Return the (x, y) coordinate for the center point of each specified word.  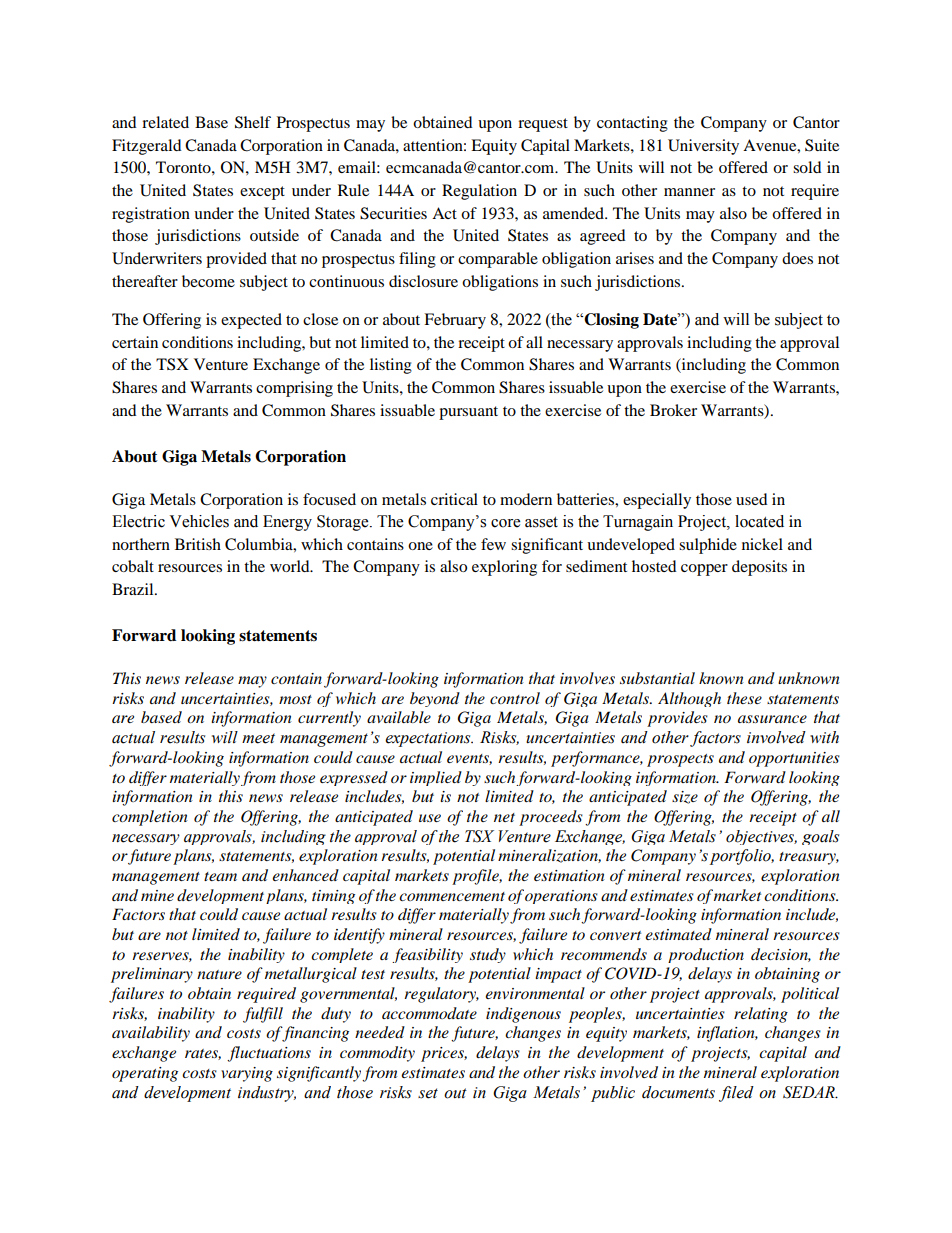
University (703, 147)
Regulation (479, 192)
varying (247, 1074)
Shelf (253, 122)
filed (736, 1094)
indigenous (523, 1015)
